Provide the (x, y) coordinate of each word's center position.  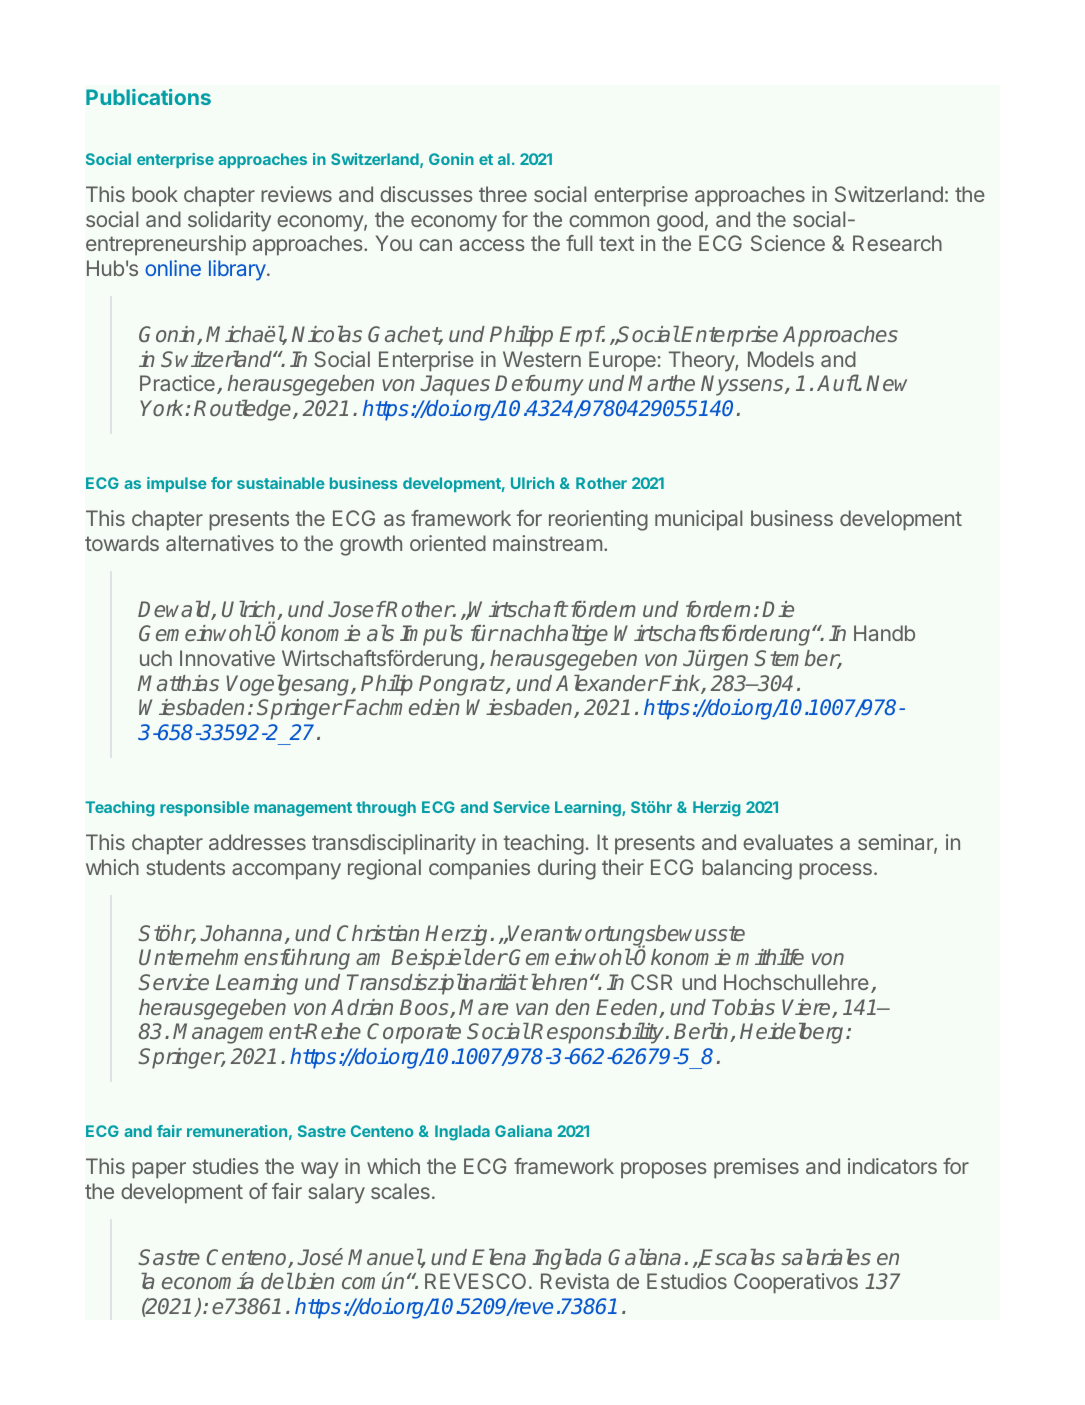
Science (788, 243)
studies (226, 1166)
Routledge (244, 410)
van (532, 1009)
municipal (698, 520)
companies (479, 869)
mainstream (547, 543)
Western (542, 359)
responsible (204, 808)
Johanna (241, 933)
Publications (148, 97)
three (503, 194)
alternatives (220, 543)
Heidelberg (793, 1033)
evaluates (788, 842)
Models (781, 359)
